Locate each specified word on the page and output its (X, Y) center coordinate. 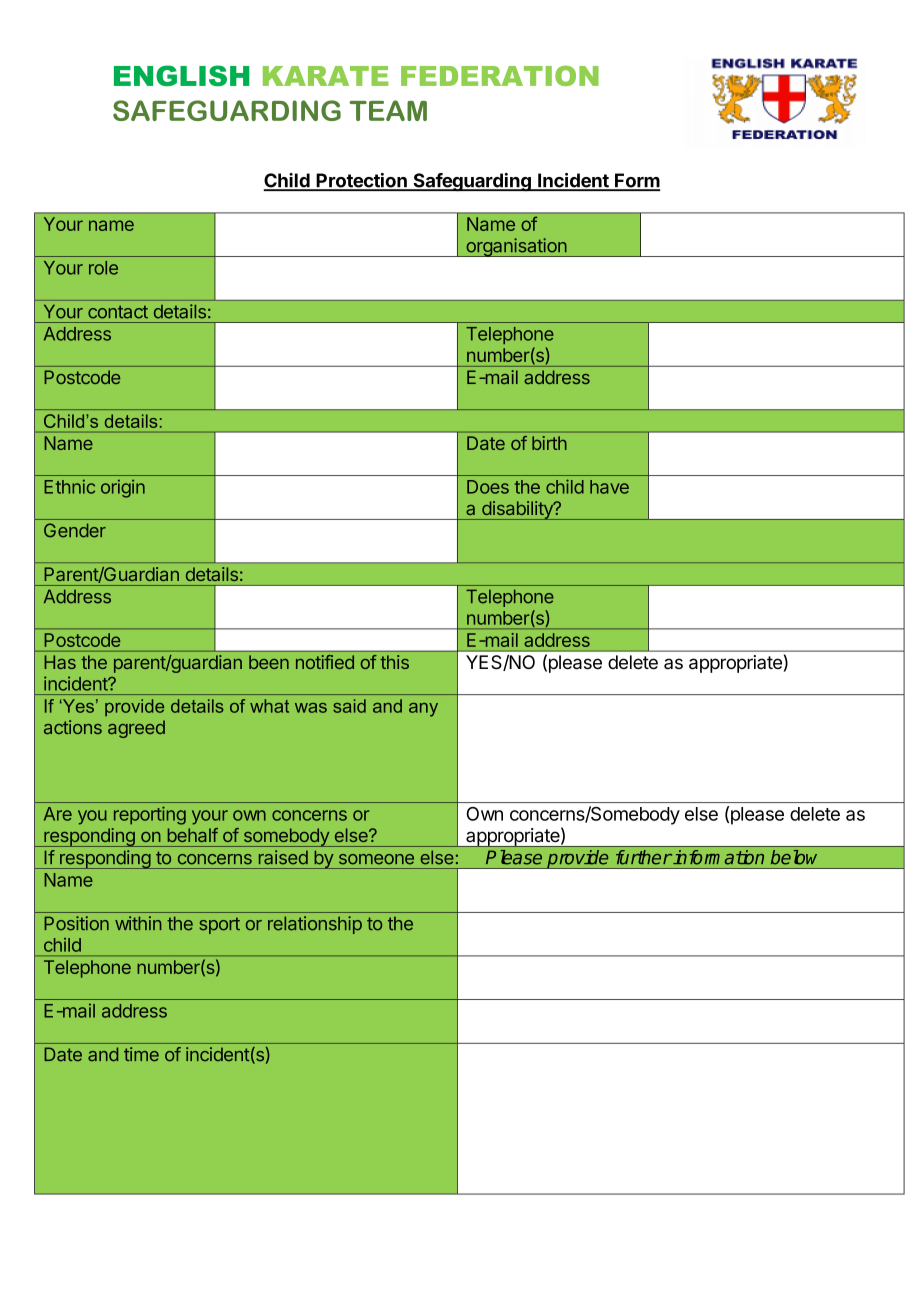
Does (488, 487)
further (644, 857)
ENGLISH (181, 75)
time (141, 1054)
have (609, 487)
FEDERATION (500, 76)
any (423, 710)
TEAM (388, 110)
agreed (136, 729)
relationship (315, 925)
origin (123, 488)
